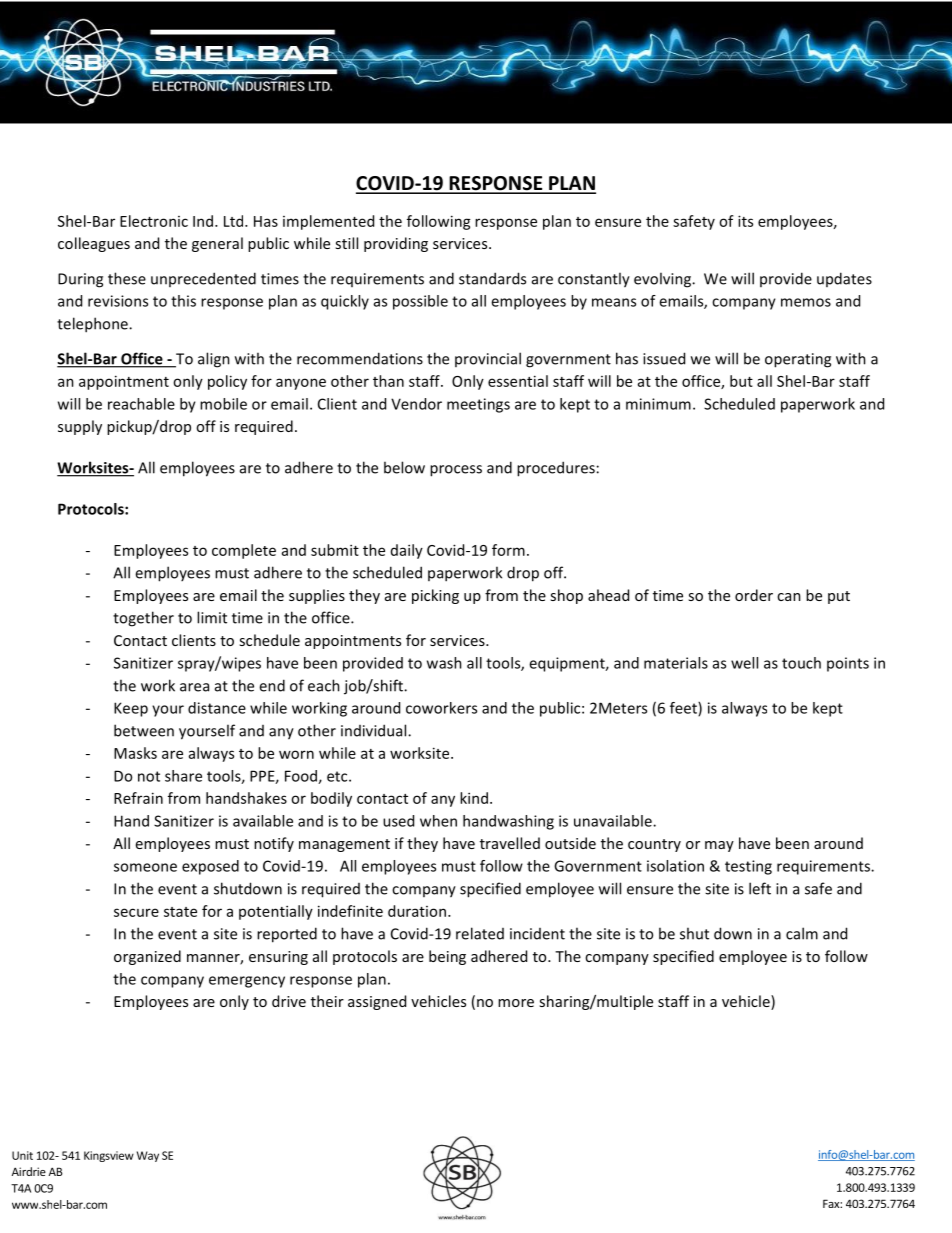 This screenshot has width=952, height=1233. Describe the element at coordinates (396, 244) in the screenshot. I see `providing` at that location.
